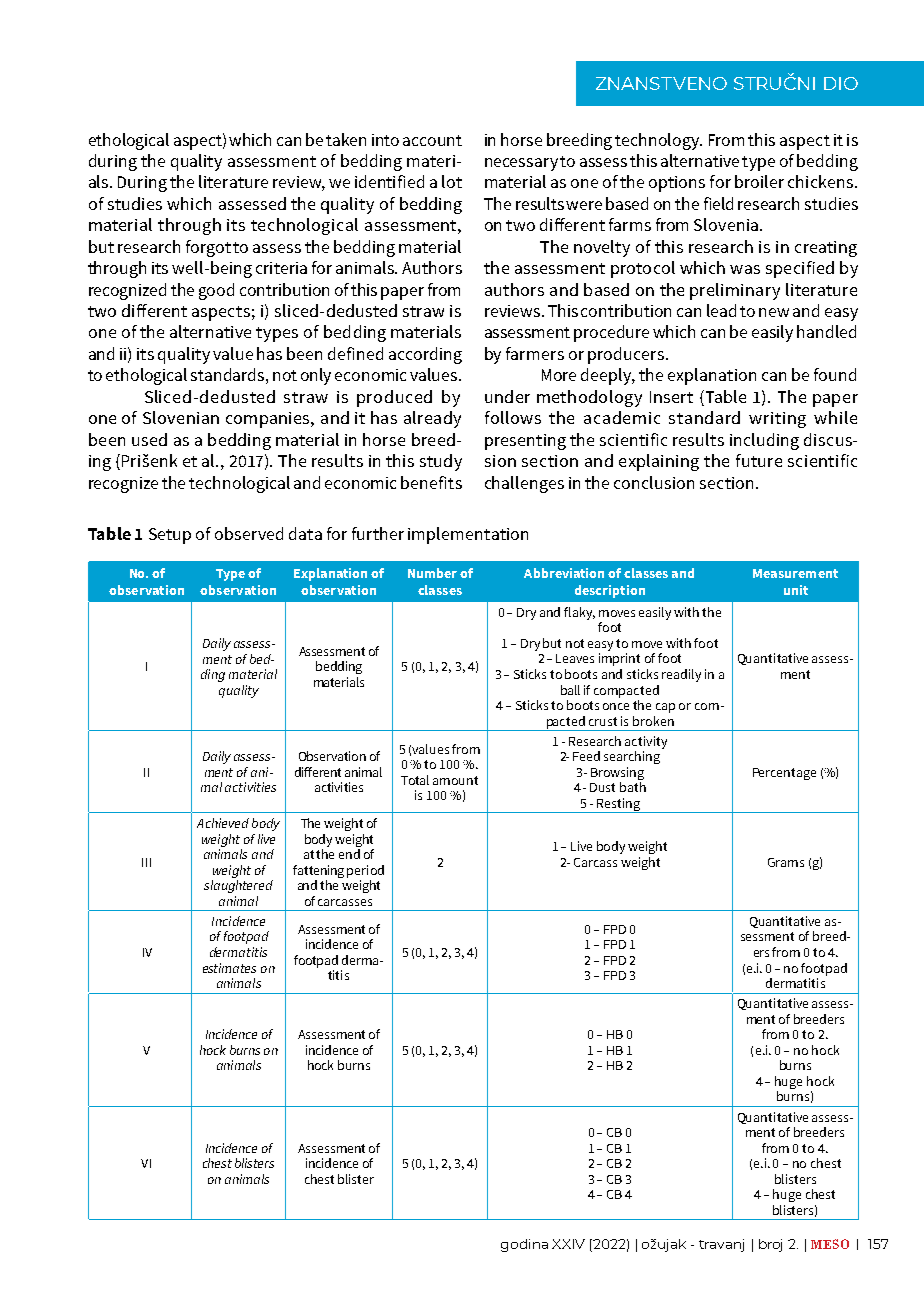 The height and width of the screenshot is (1308, 924). What do you see at coordinates (229, 968) in the screenshot?
I see `estimates` at bounding box center [229, 968].
